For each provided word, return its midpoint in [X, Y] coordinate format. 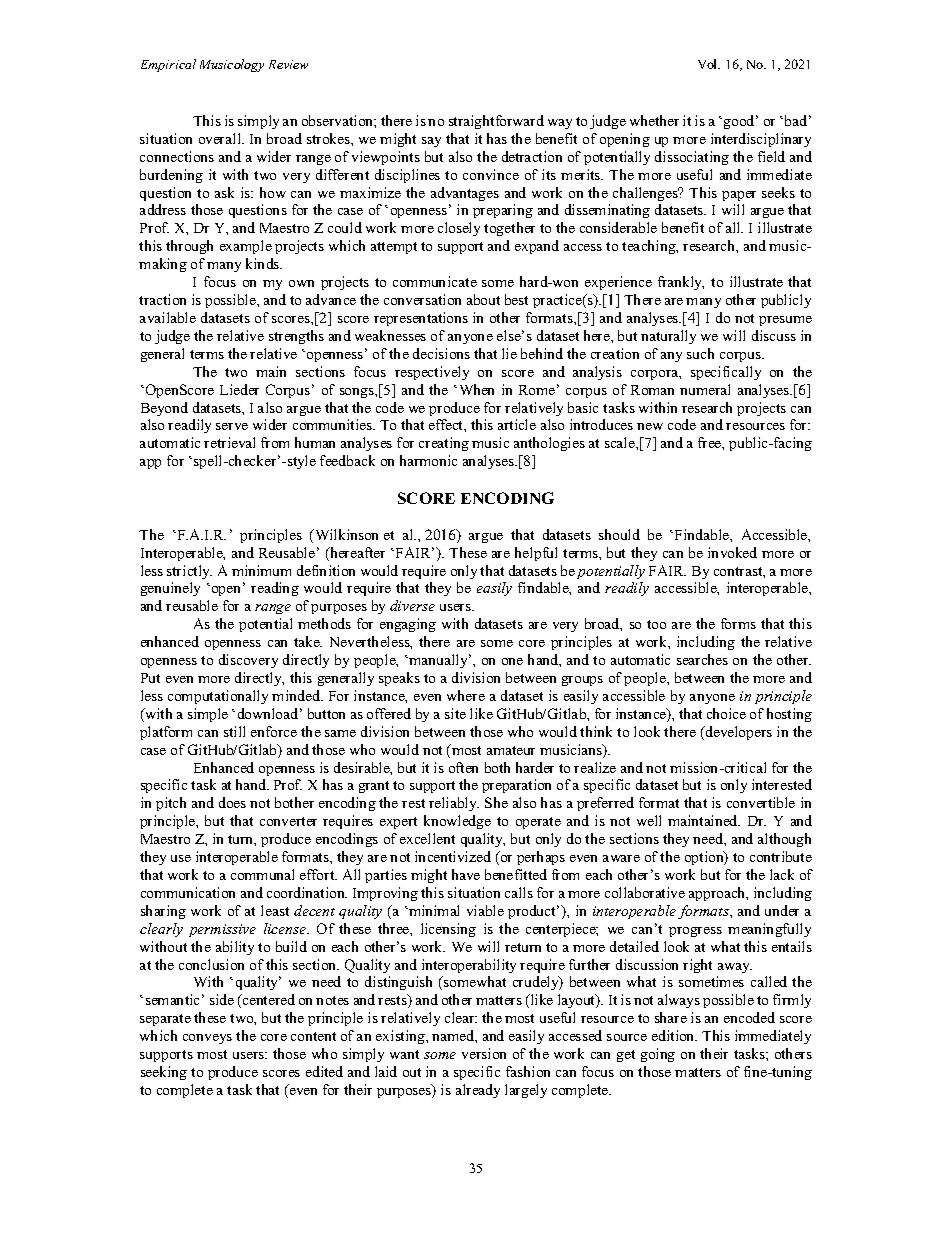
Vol [709, 64]
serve [232, 426]
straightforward [496, 122]
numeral [705, 389]
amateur [511, 750]
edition [674, 1035]
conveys [207, 1039]
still [234, 731]
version [484, 1053]
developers [738, 733]
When [477, 389]
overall [221, 138]
